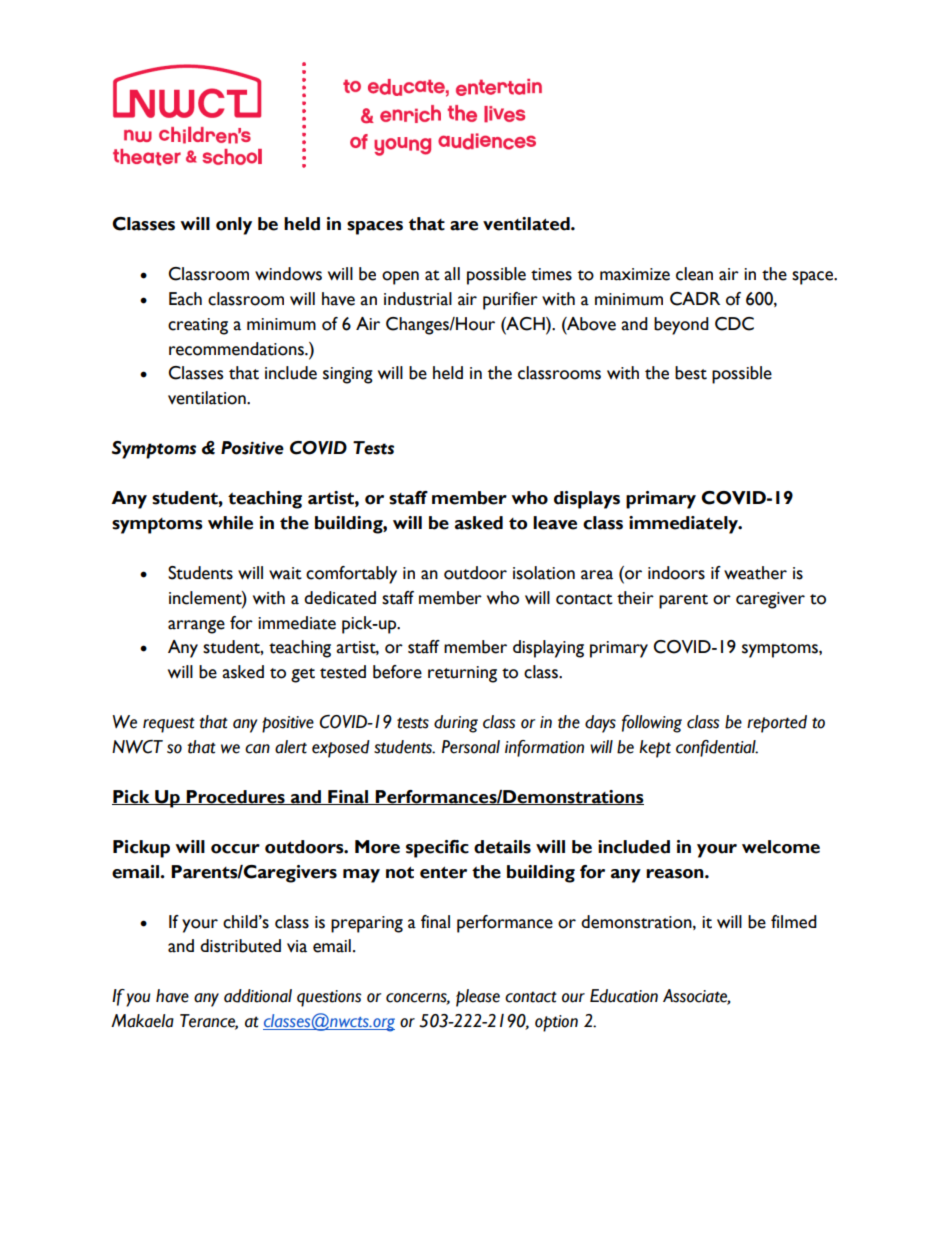 The width and height of the screenshot is (952, 1233). I want to click on clean, so click(694, 274).
